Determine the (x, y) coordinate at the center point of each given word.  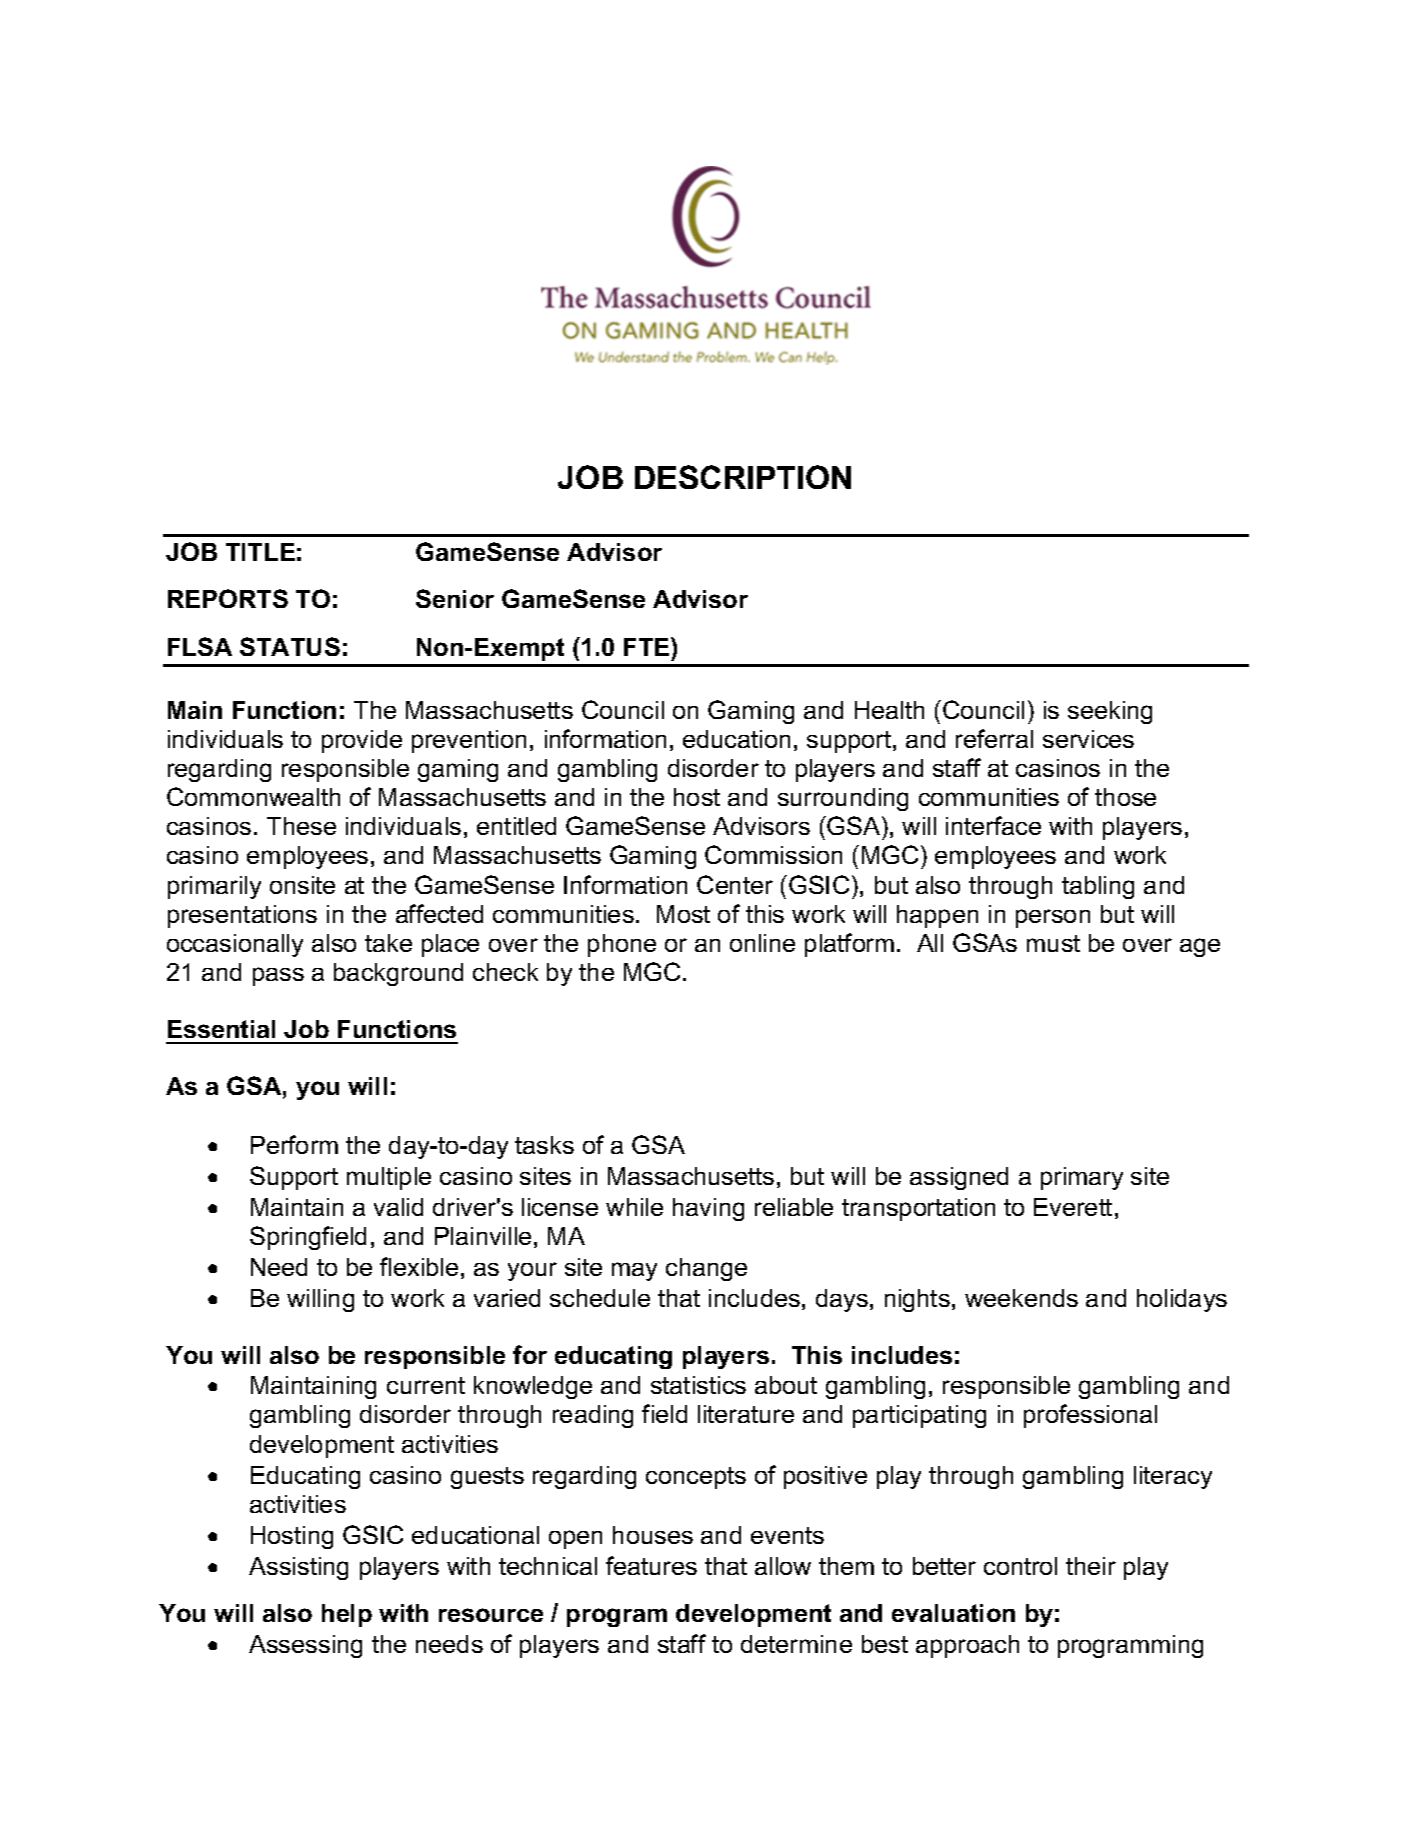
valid (398, 1207)
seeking (1110, 712)
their (1091, 1566)
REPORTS (228, 598)
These (301, 826)
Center (735, 884)
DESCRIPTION (743, 477)
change (706, 1269)
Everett (1073, 1207)
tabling (1098, 887)
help (347, 1615)
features (651, 1565)
